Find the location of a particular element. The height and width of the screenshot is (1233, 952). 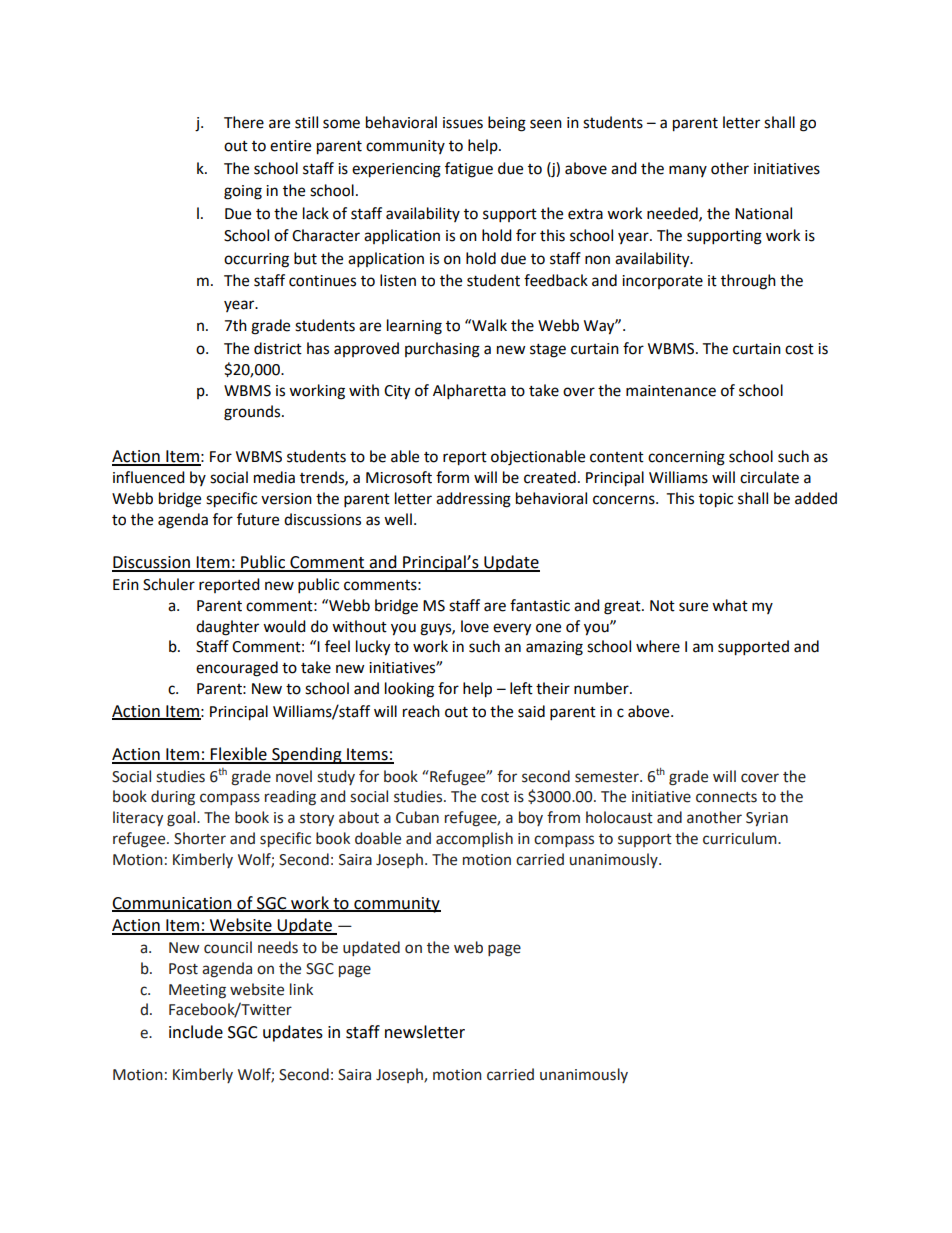

Meeting is located at coordinates (197, 991).
